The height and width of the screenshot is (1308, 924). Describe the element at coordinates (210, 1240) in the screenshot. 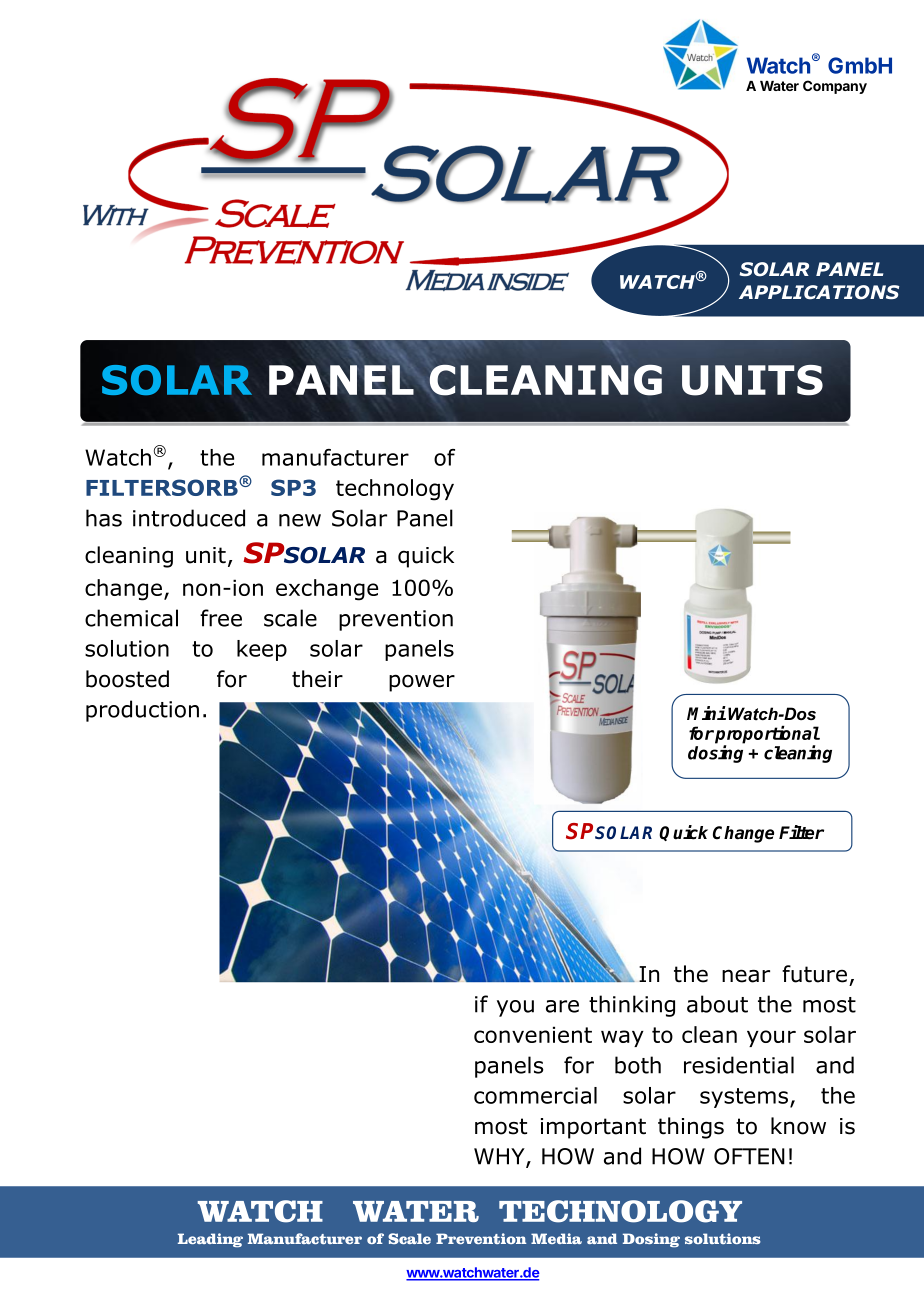

I see `Leading` at that location.
